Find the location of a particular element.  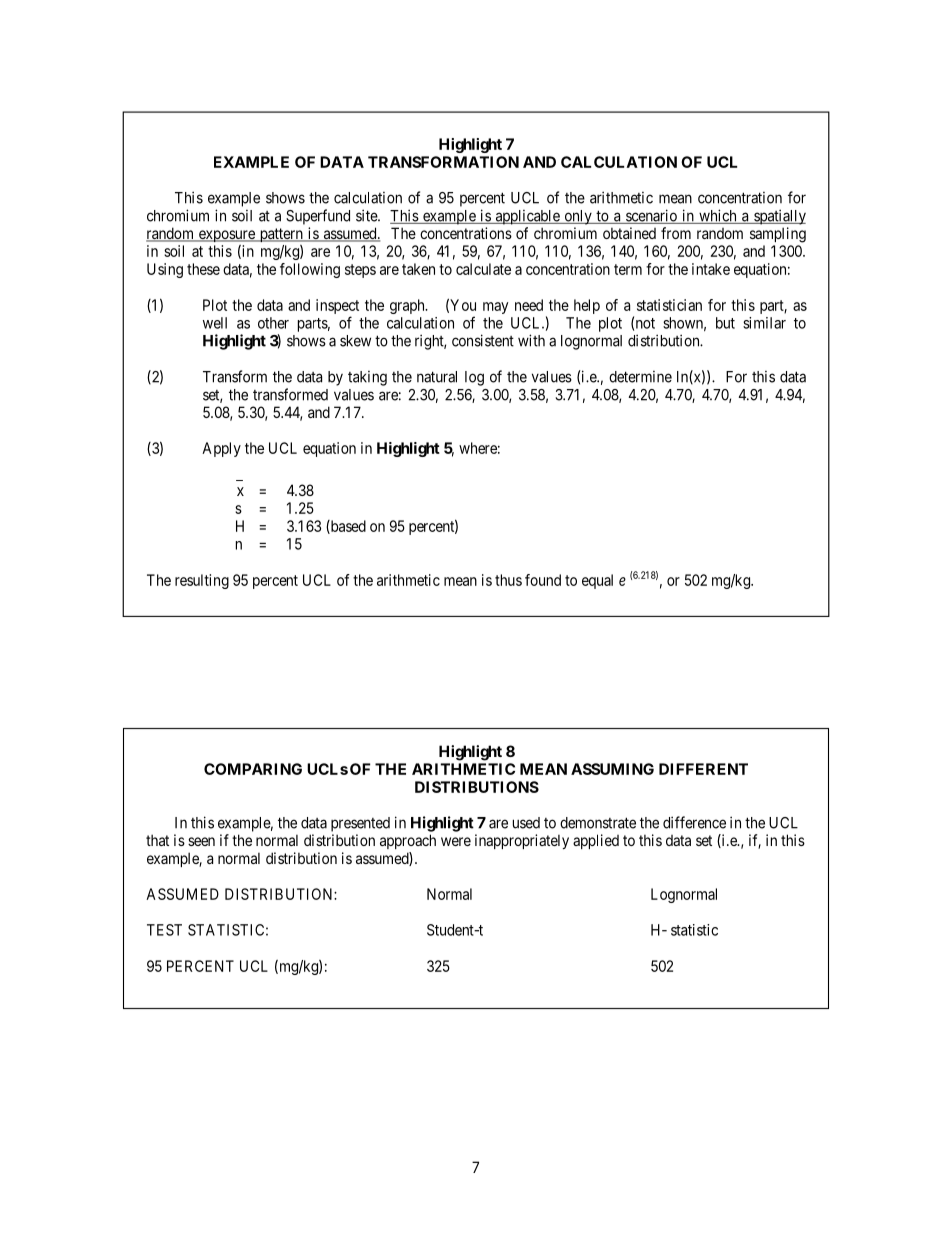

ASSUMING is located at coordinates (612, 769).
